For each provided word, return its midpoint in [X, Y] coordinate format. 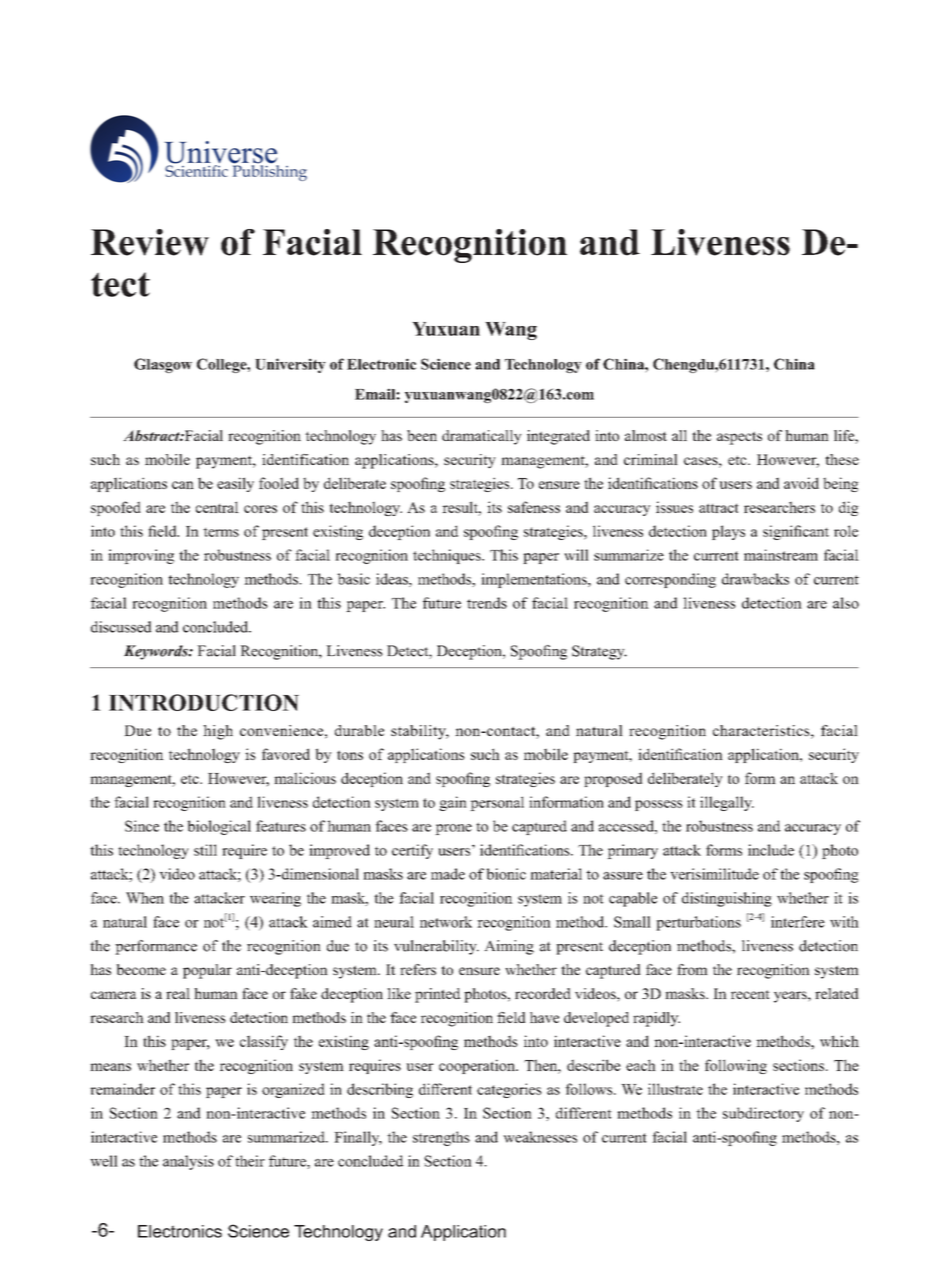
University [290, 365]
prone [453, 829]
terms [221, 532]
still [205, 850]
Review [150, 242]
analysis [188, 1162]
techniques [448, 556]
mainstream [781, 555]
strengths [441, 1138]
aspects [739, 438]
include [771, 850]
